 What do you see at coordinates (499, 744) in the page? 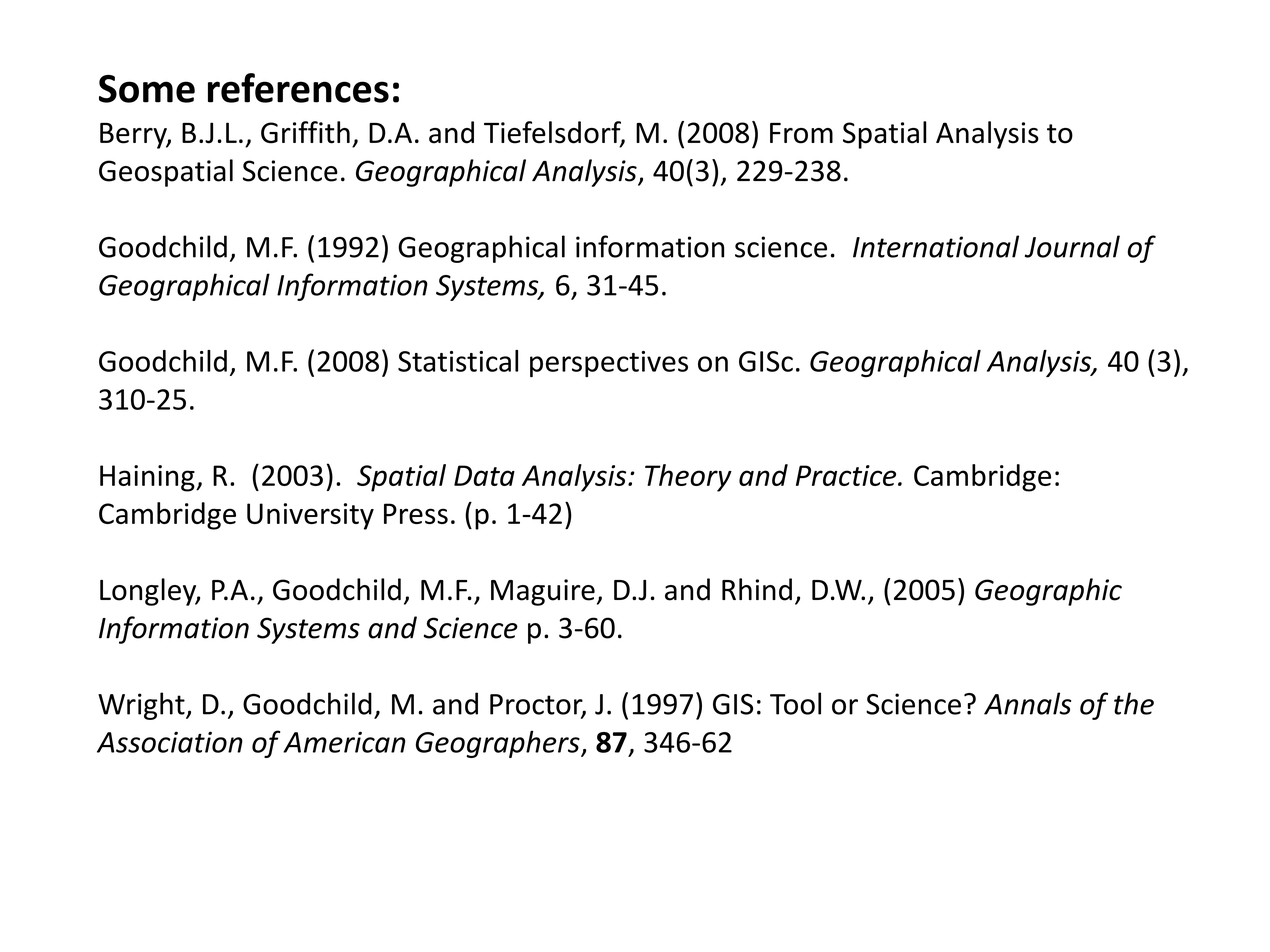
I see `Geographers` at bounding box center [499, 744].
